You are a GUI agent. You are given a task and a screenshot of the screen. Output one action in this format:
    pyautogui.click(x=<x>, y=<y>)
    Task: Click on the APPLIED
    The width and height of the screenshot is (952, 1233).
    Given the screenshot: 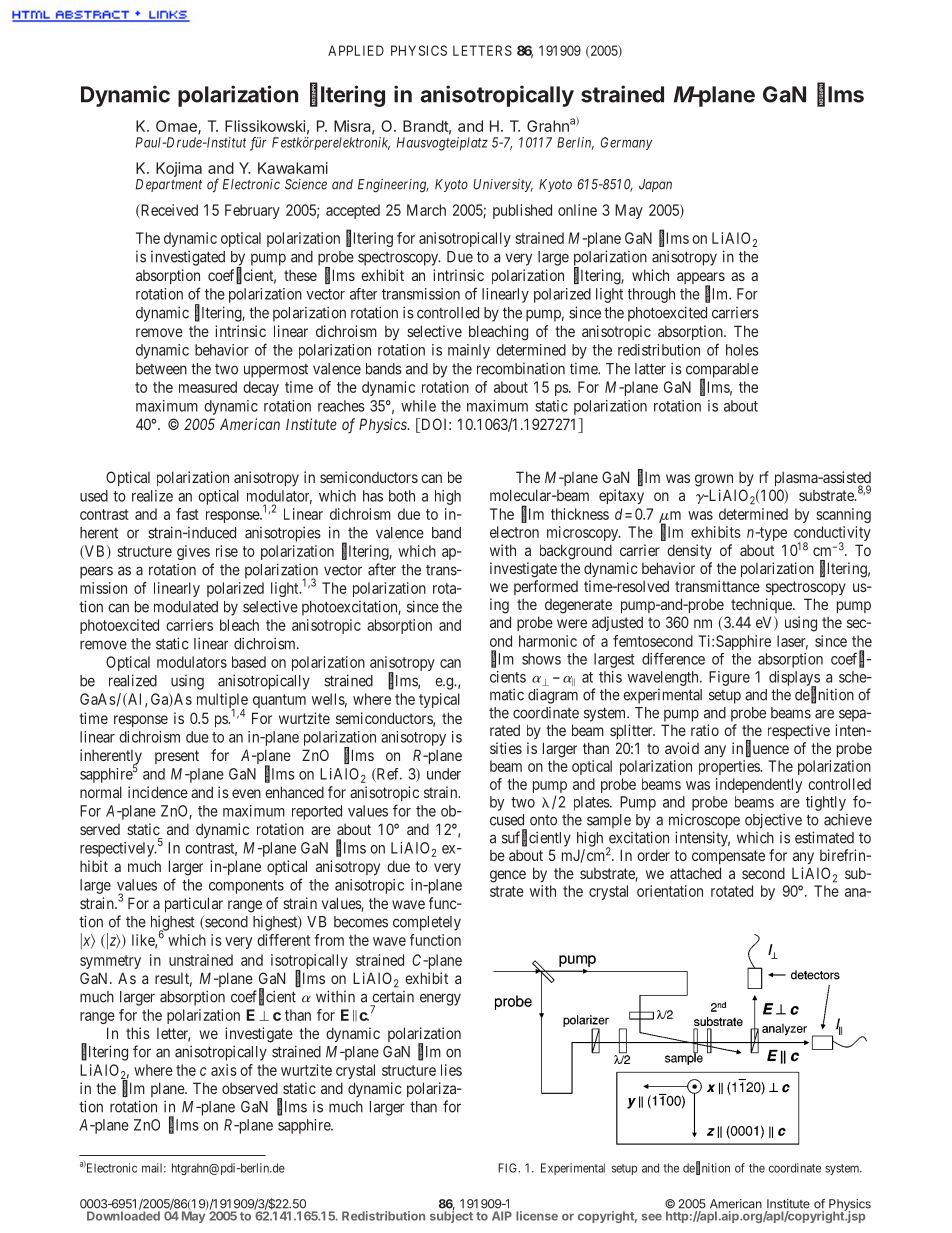 What is the action you would take?
    pyautogui.click(x=356, y=50)
